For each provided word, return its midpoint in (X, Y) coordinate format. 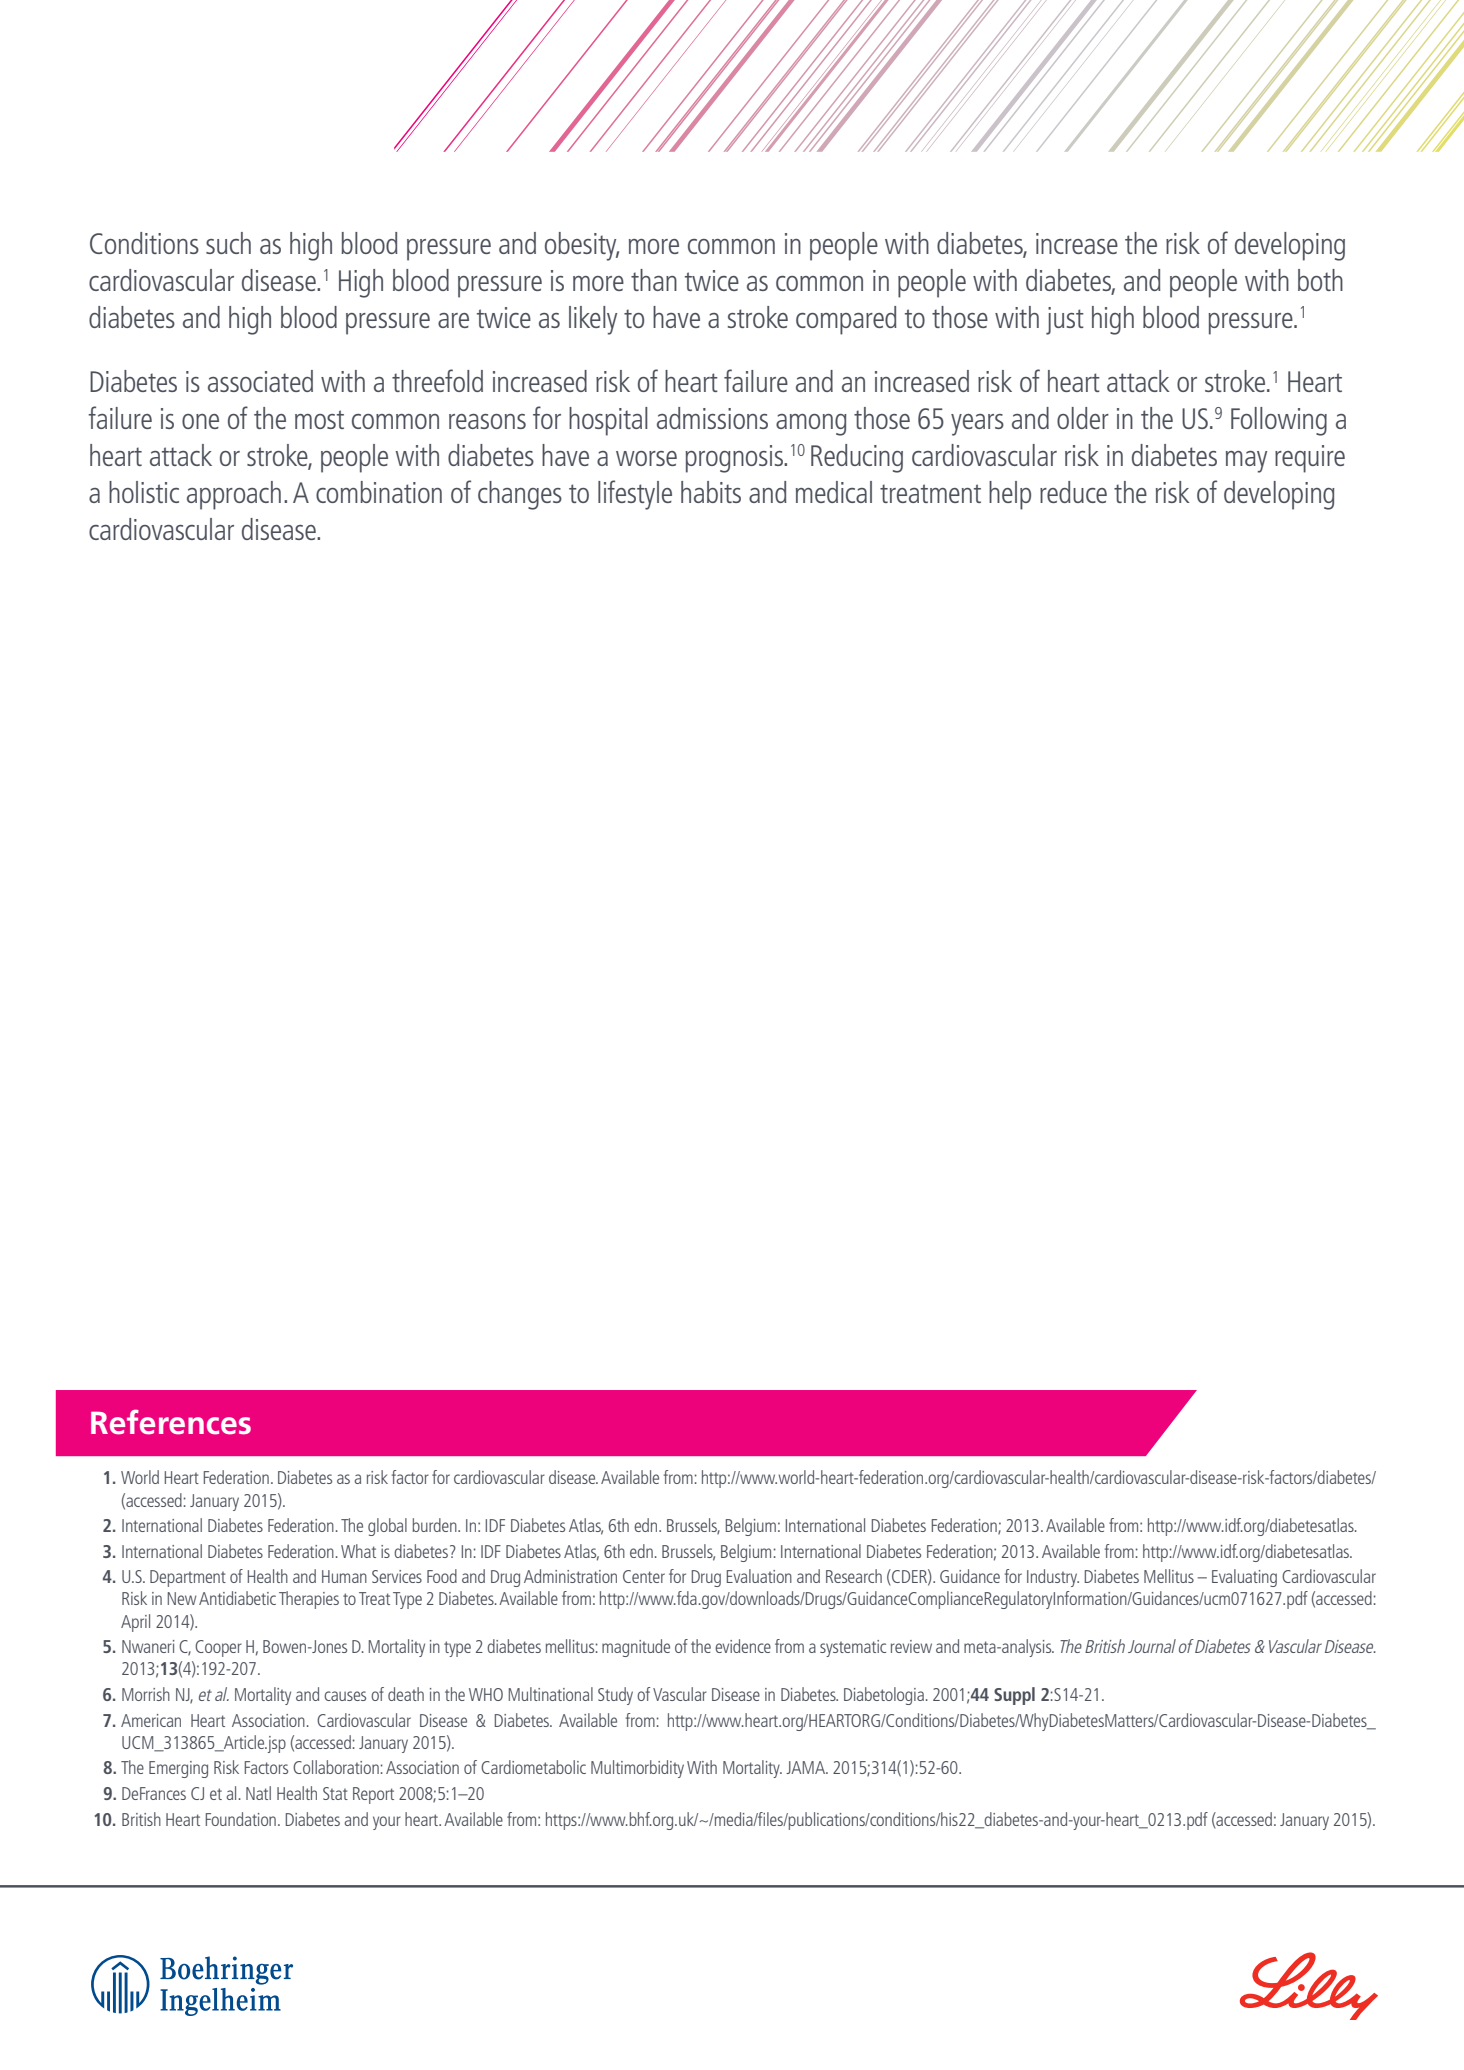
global (387, 1527)
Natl (258, 1793)
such (228, 243)
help (1010, 495)
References (171, 1422)
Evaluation (759, 1576)
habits (711, 492)
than (654, 280)
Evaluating (1244, 1578)
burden (435, 1525)
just (1065, 321)
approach (234, 495)
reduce (1073, 492)
